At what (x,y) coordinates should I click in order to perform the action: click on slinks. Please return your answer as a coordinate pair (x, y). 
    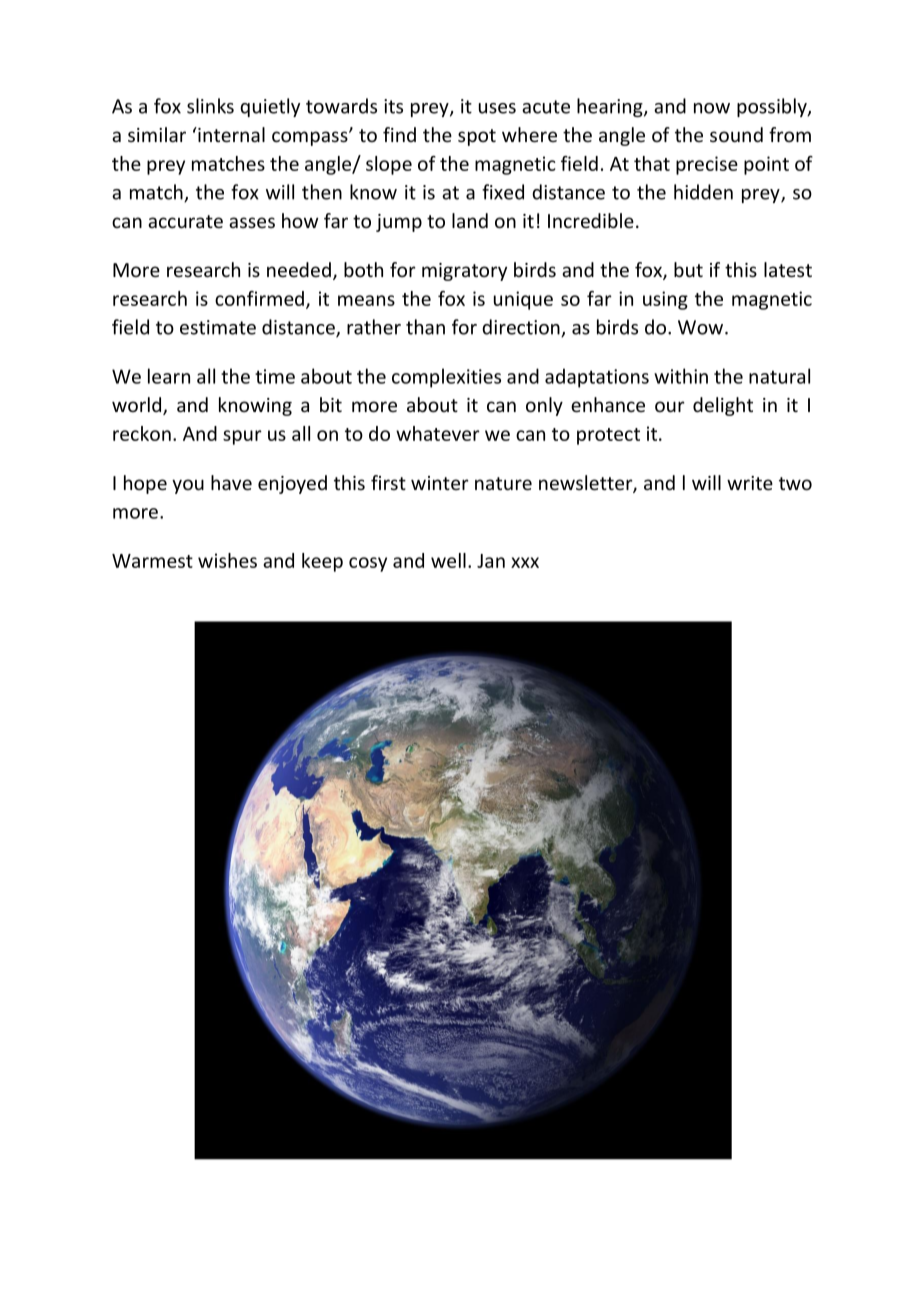
    Looking at the image, I should click on (210, 106).
